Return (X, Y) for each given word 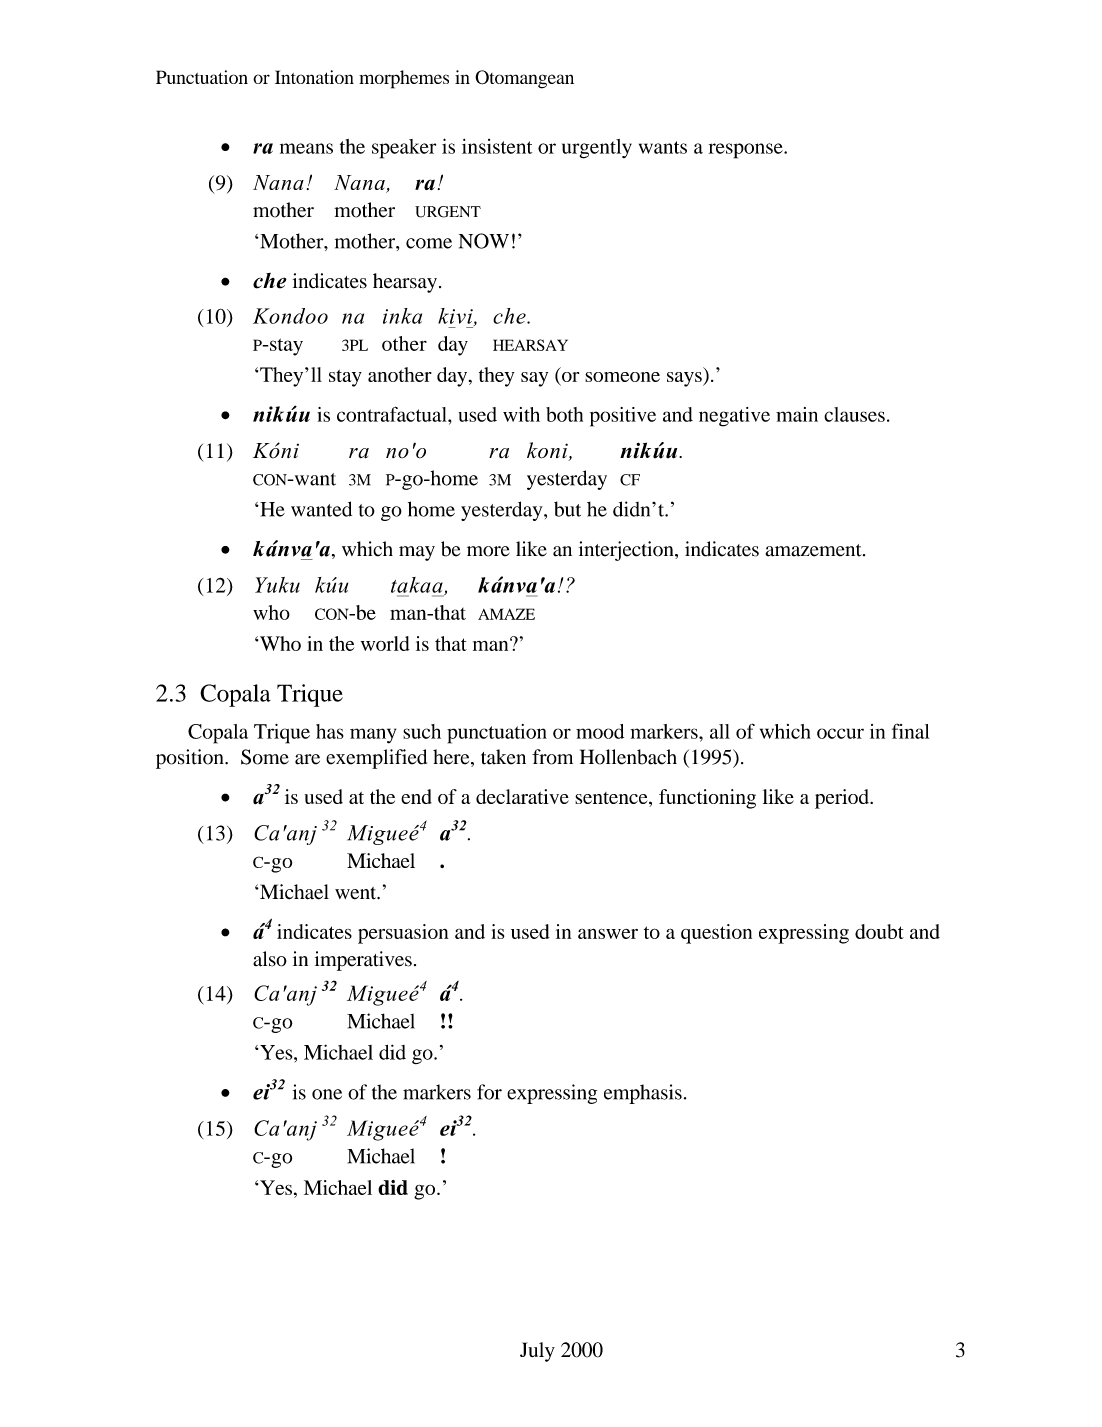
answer (608, 933)
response (747, 151)
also (270, 959)
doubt (879, 931)
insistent (497, 146)
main (797, 414)
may (417, 553)
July (537, 1352)
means (306, 148)
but (567, 509)
